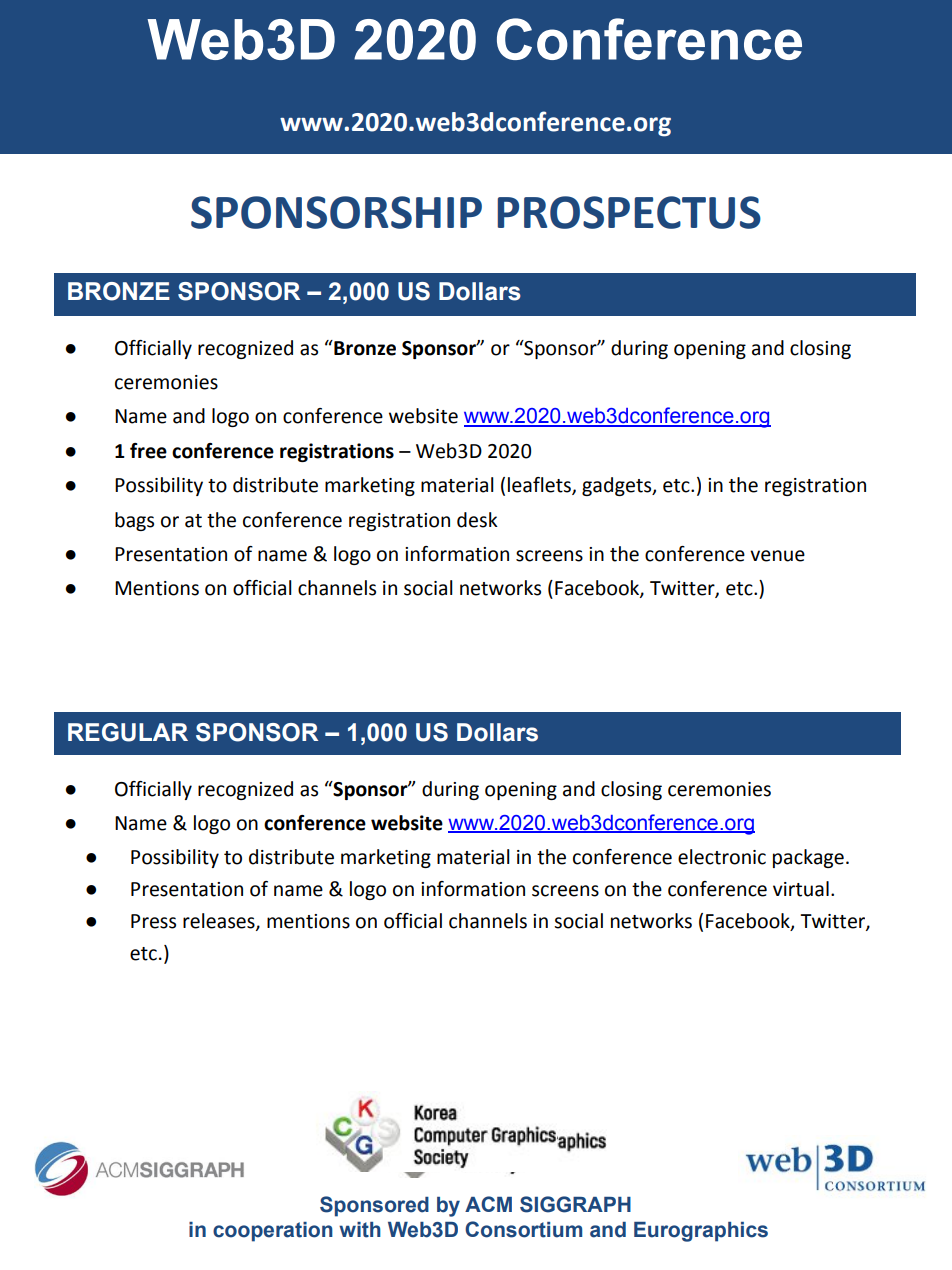  I want to click on venue, so click(777, 556).
